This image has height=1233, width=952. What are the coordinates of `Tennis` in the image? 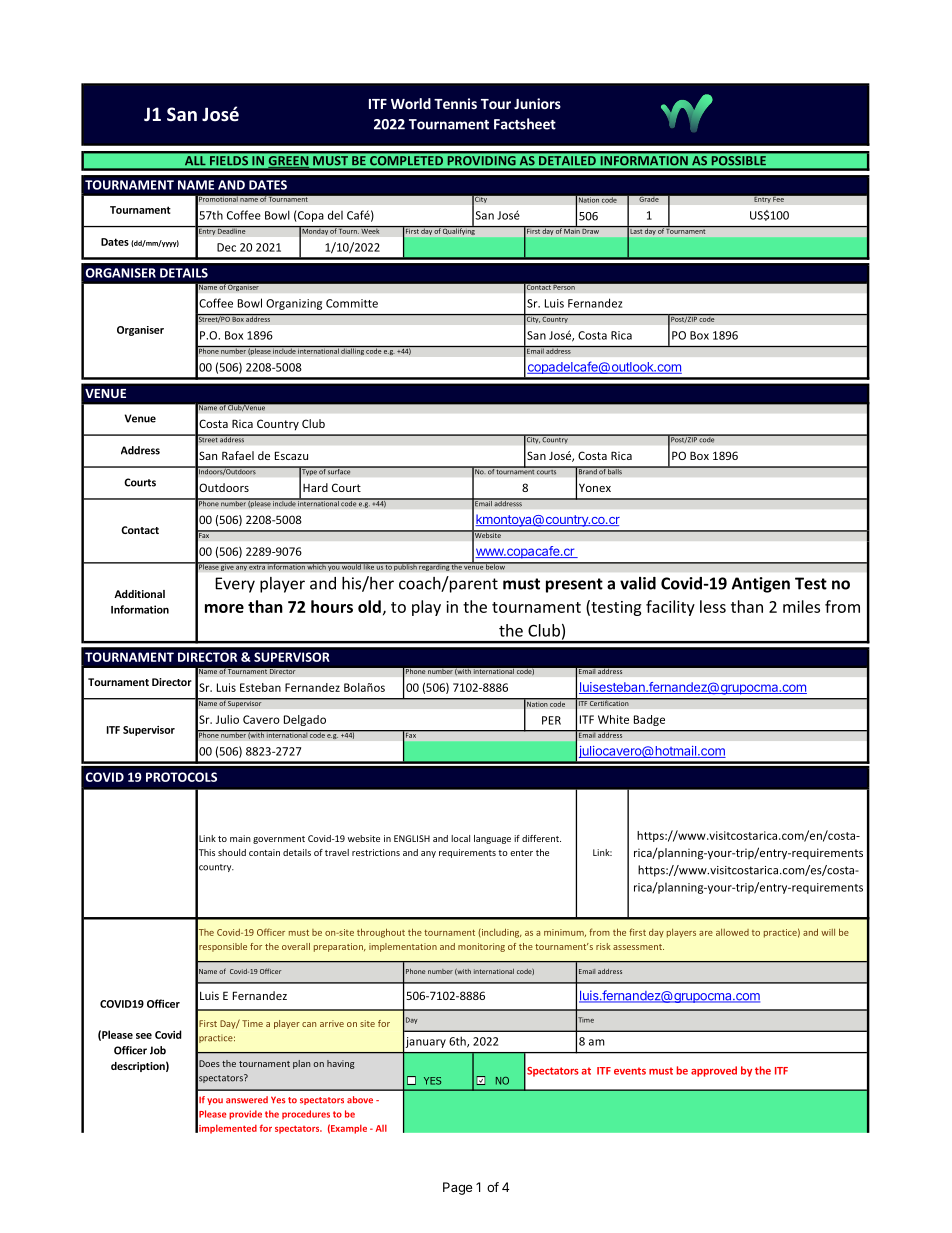 It's located at (455, 103).
